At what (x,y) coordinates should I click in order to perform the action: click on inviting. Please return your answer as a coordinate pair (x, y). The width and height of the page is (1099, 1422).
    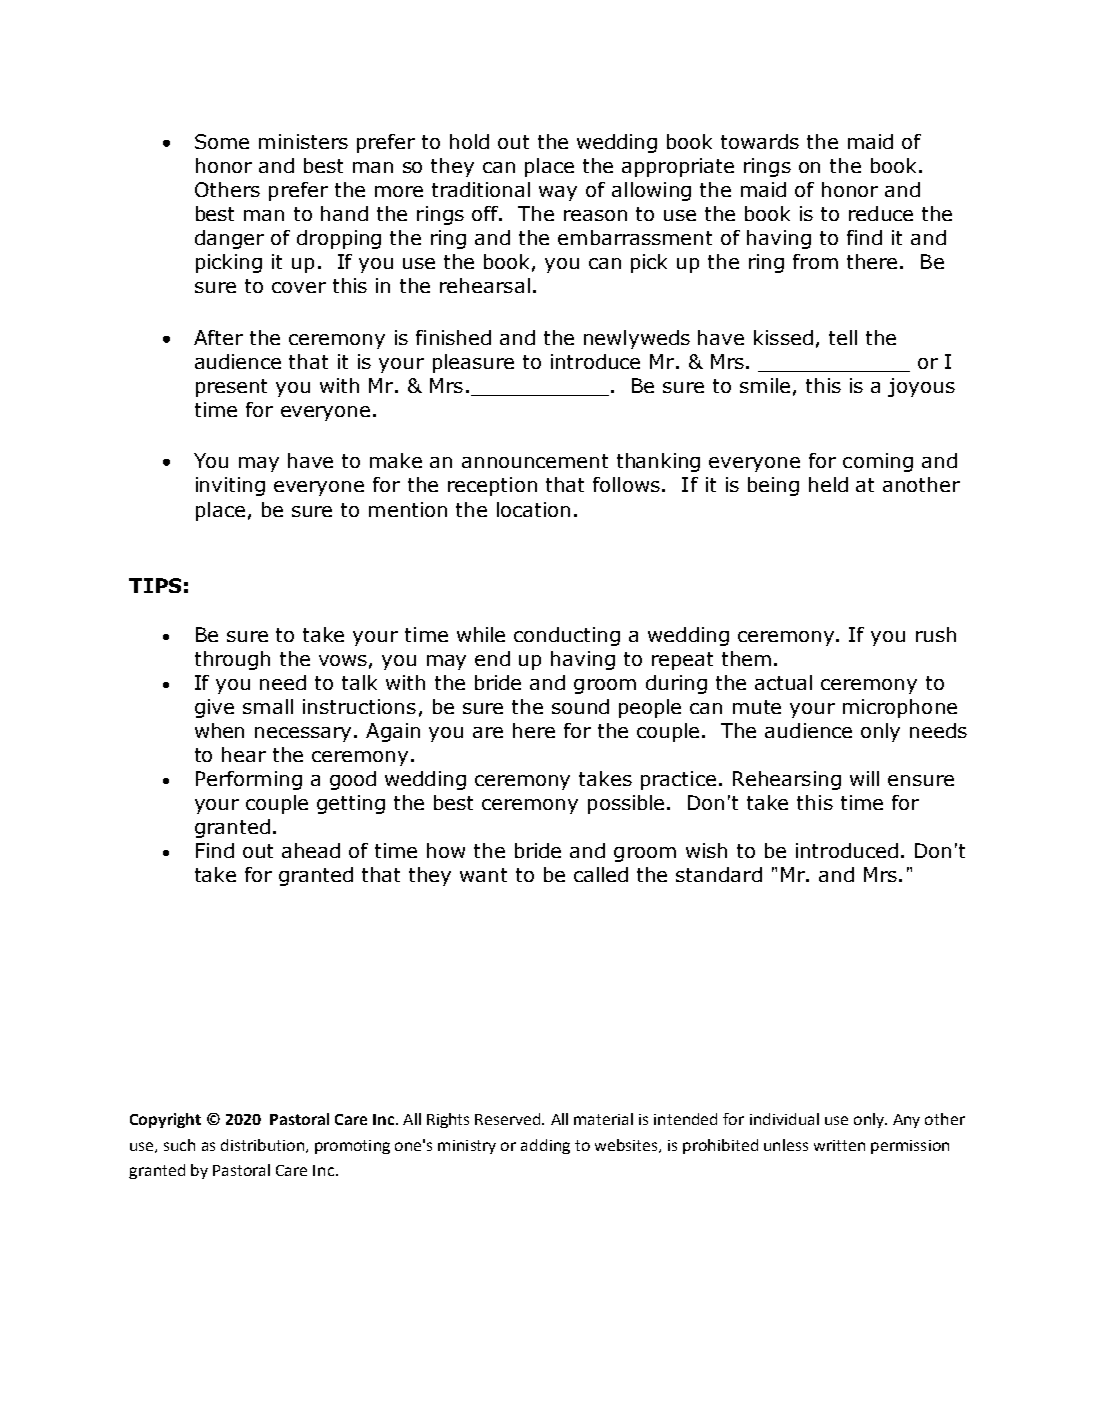
    Looking at the image, I should click on (230, 486).
